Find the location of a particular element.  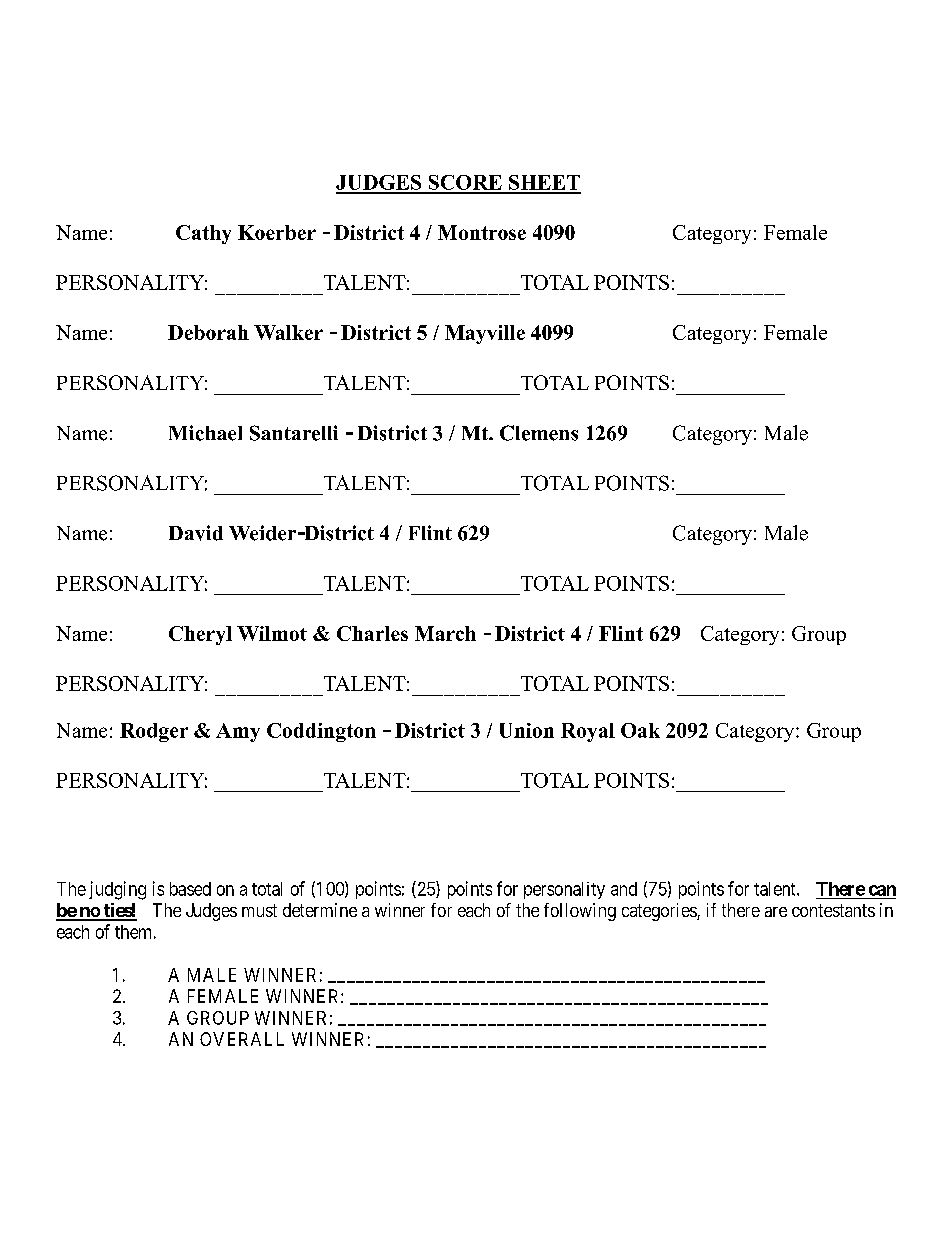

Oak is located at coordinates (640, 730).
